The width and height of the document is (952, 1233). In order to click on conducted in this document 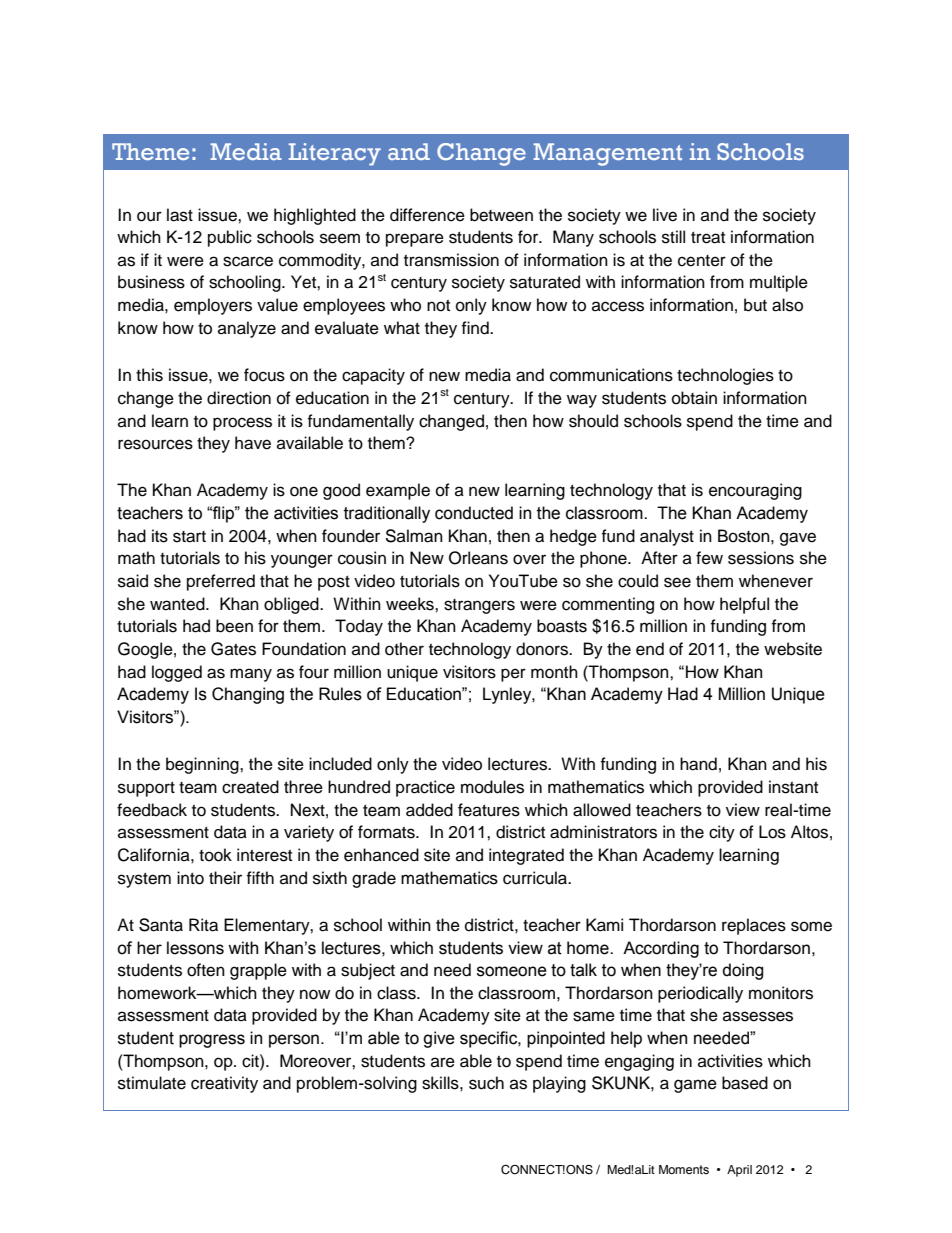, I will do `click(474, 513)`.
